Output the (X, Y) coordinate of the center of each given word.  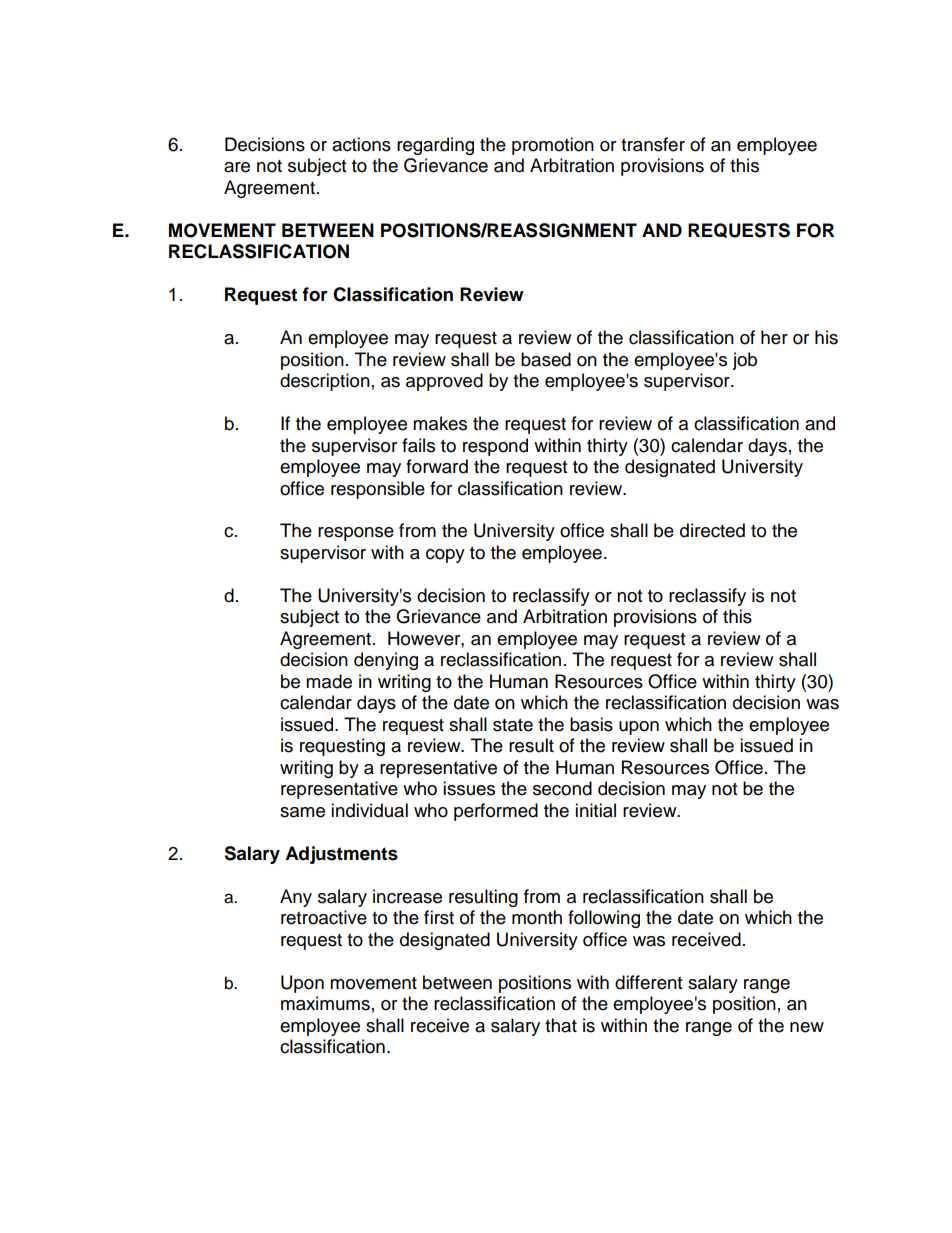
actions (361, 144)
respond (495, 447)
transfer (653, 144)
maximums (325, 1003)
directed (712, 530)
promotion (553, 146)
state (513, 725)
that (561, 1025)
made (329, 681)
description (325, 382)
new (807, 1027)
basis (591, 724)
